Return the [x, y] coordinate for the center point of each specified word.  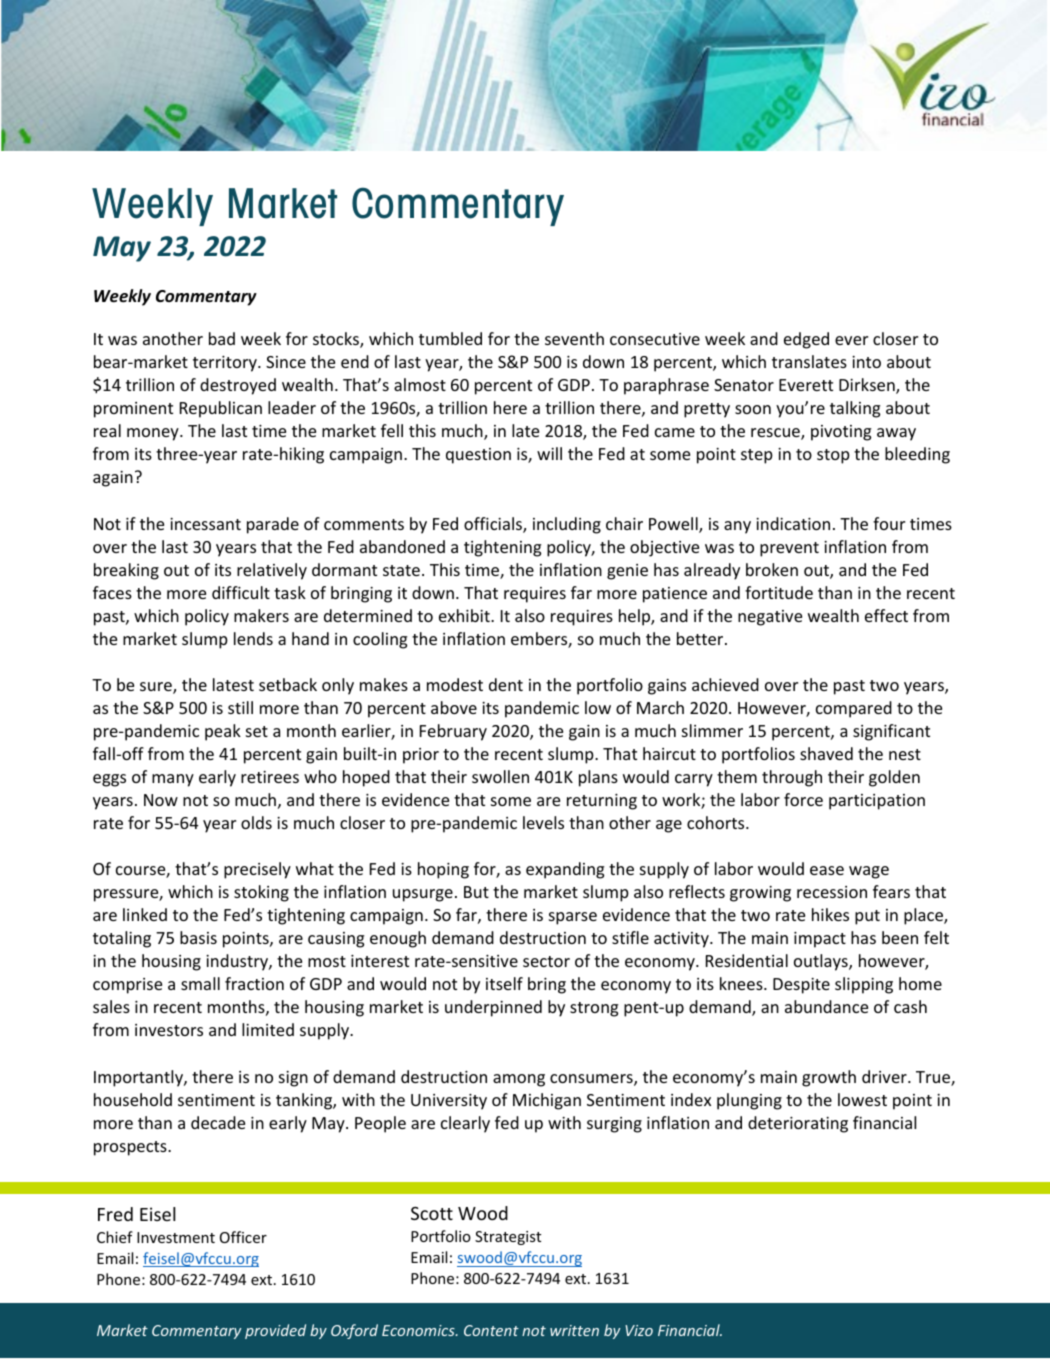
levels [543, 822]
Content [491, 1330]
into [866, 362]
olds [256, 822]
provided [275, 1331]
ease [827, 870]
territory [226, 364]
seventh [574, 338]
